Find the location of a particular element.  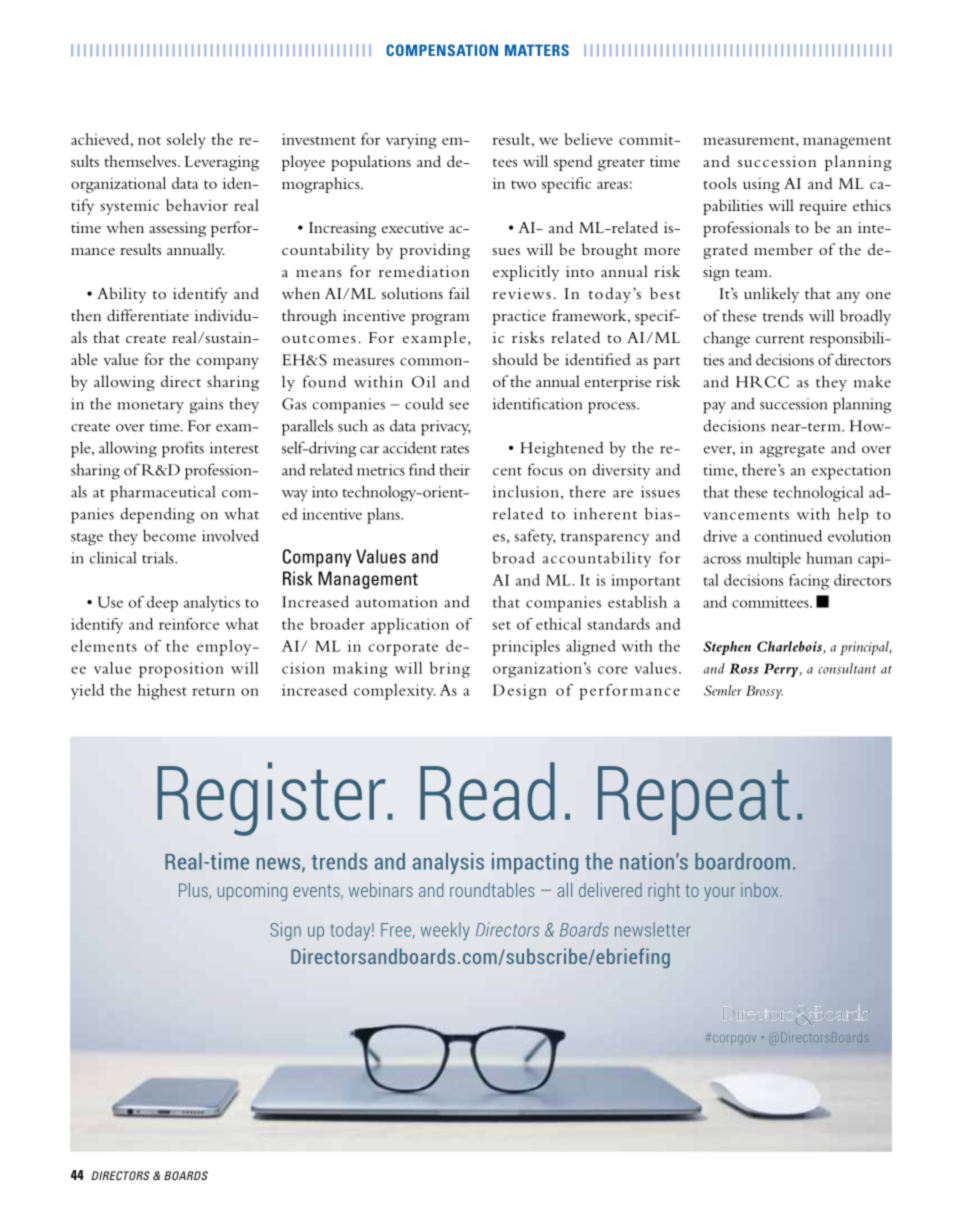

solely is located at coordinates (186, 141).
